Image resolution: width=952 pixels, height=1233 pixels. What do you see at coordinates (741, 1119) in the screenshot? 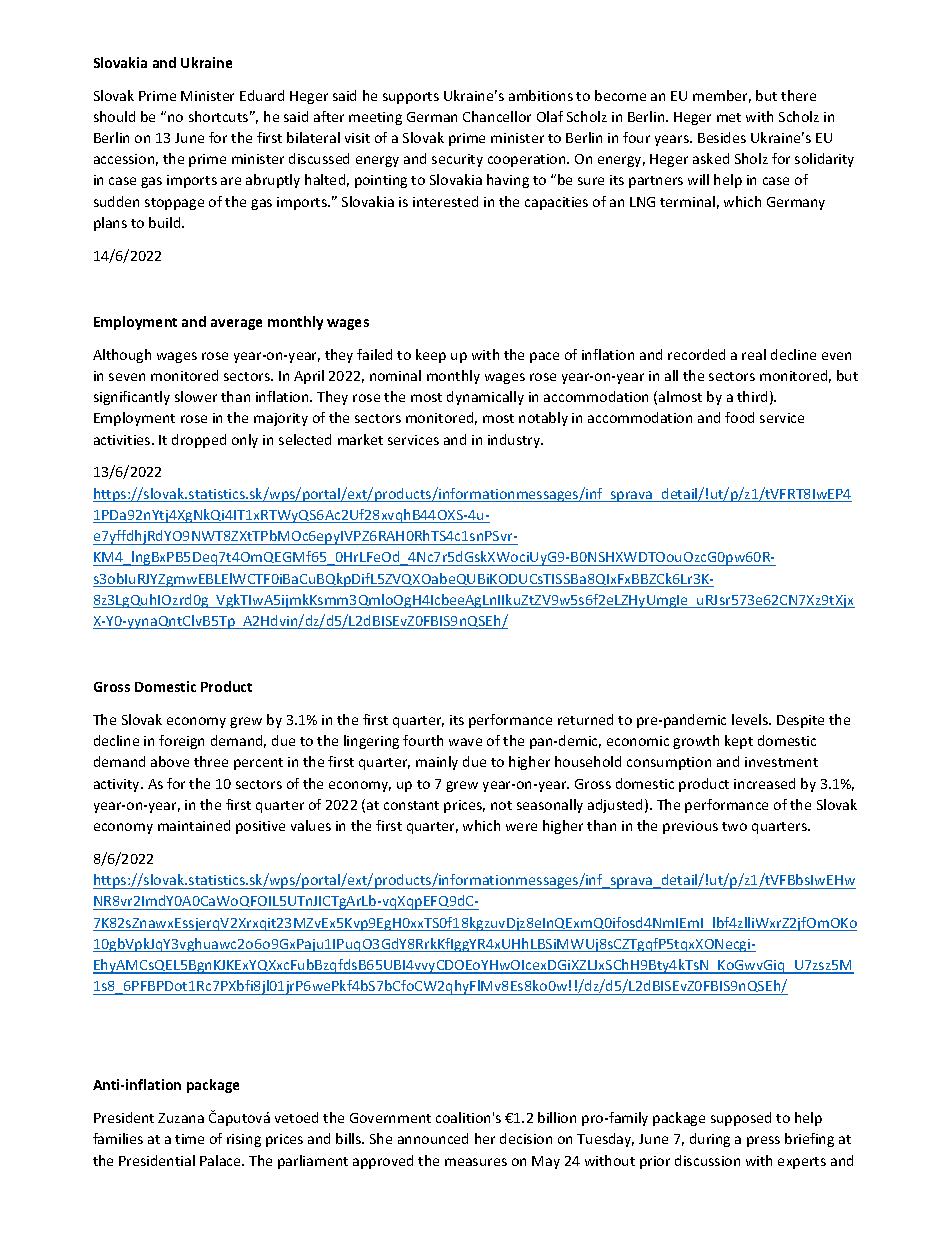
I see `supposed` at bounding box center [741, 1119].
